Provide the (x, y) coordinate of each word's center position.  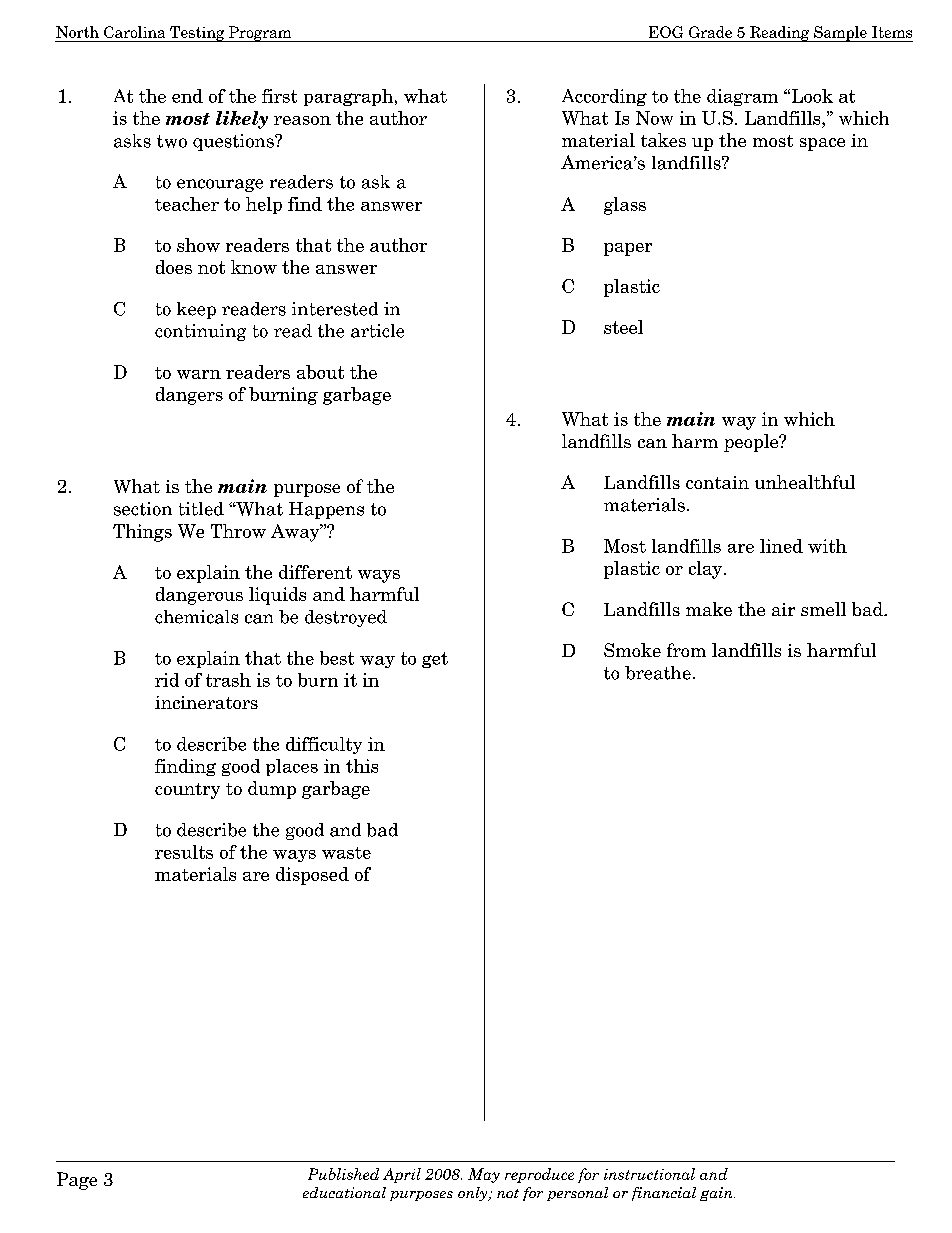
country (187, 791)
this (362, 766)
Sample (840, 34)
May (484, 1175)
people (752, 443)
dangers (189, 396)
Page (77, 1181)
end (187, 96)
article (377, 331)
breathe (658, 673)
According (604, 97)
